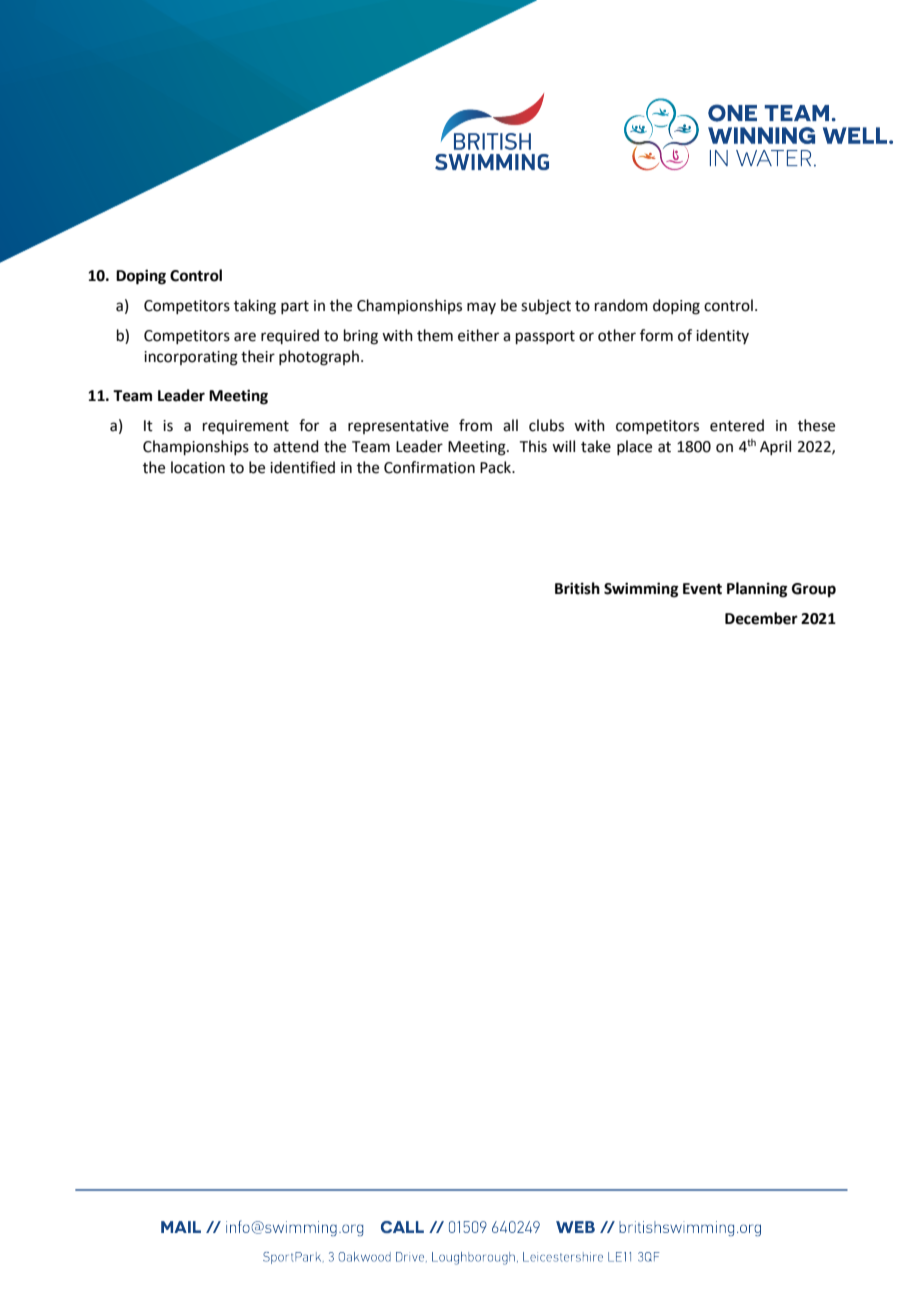 The width and height of the page is (924, 1308). What do you see at coordinates (481, 308) in the page?
I see `may` at bounding box center [481, 308].
